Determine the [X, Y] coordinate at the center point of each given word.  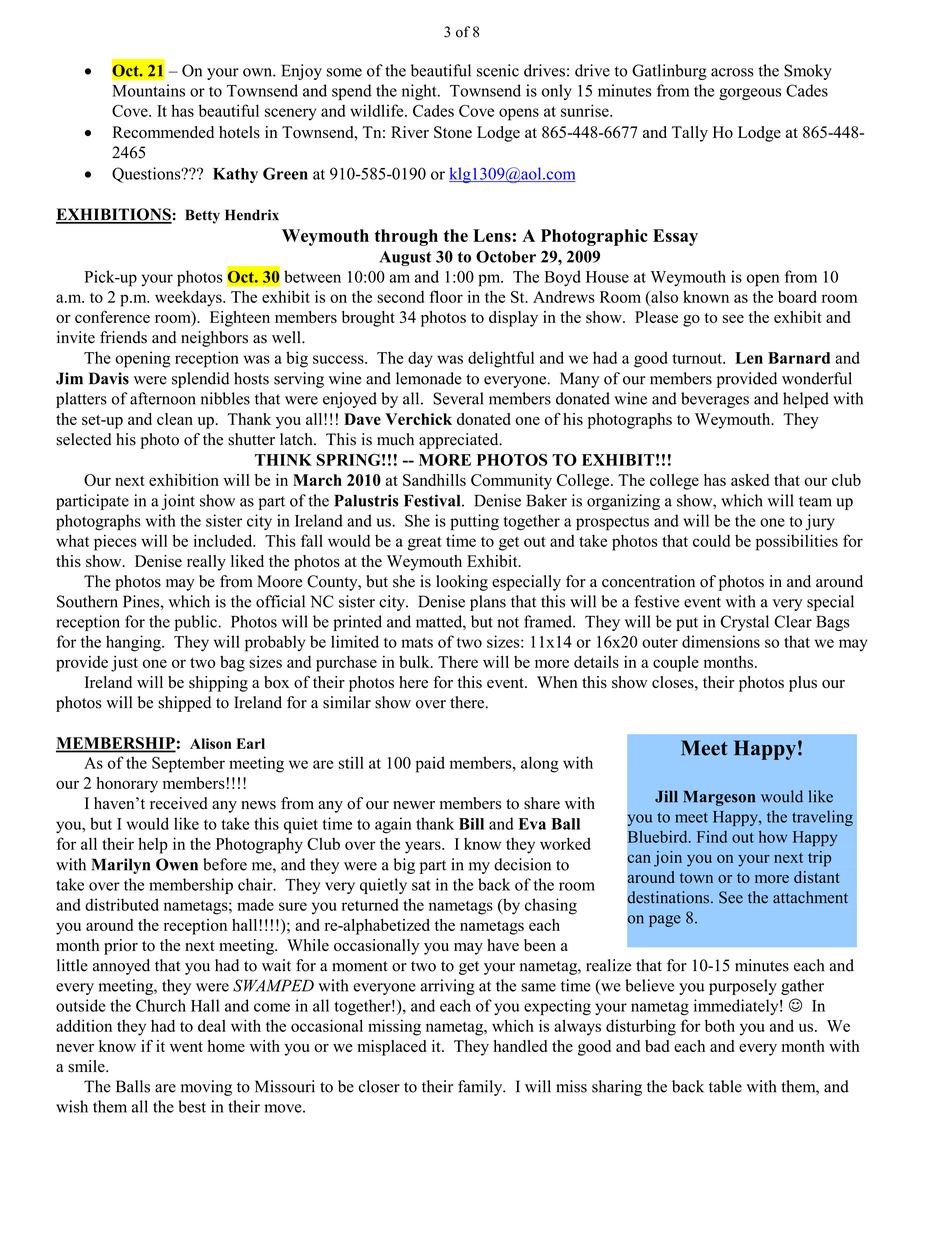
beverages [715, 400]
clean [175, 419]
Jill [666, 796]
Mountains [148, 90]
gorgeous [750, 94]
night [420, 92]
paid [430, 764]
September [188, 764]
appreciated [460, 441]
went [186, 1047]
